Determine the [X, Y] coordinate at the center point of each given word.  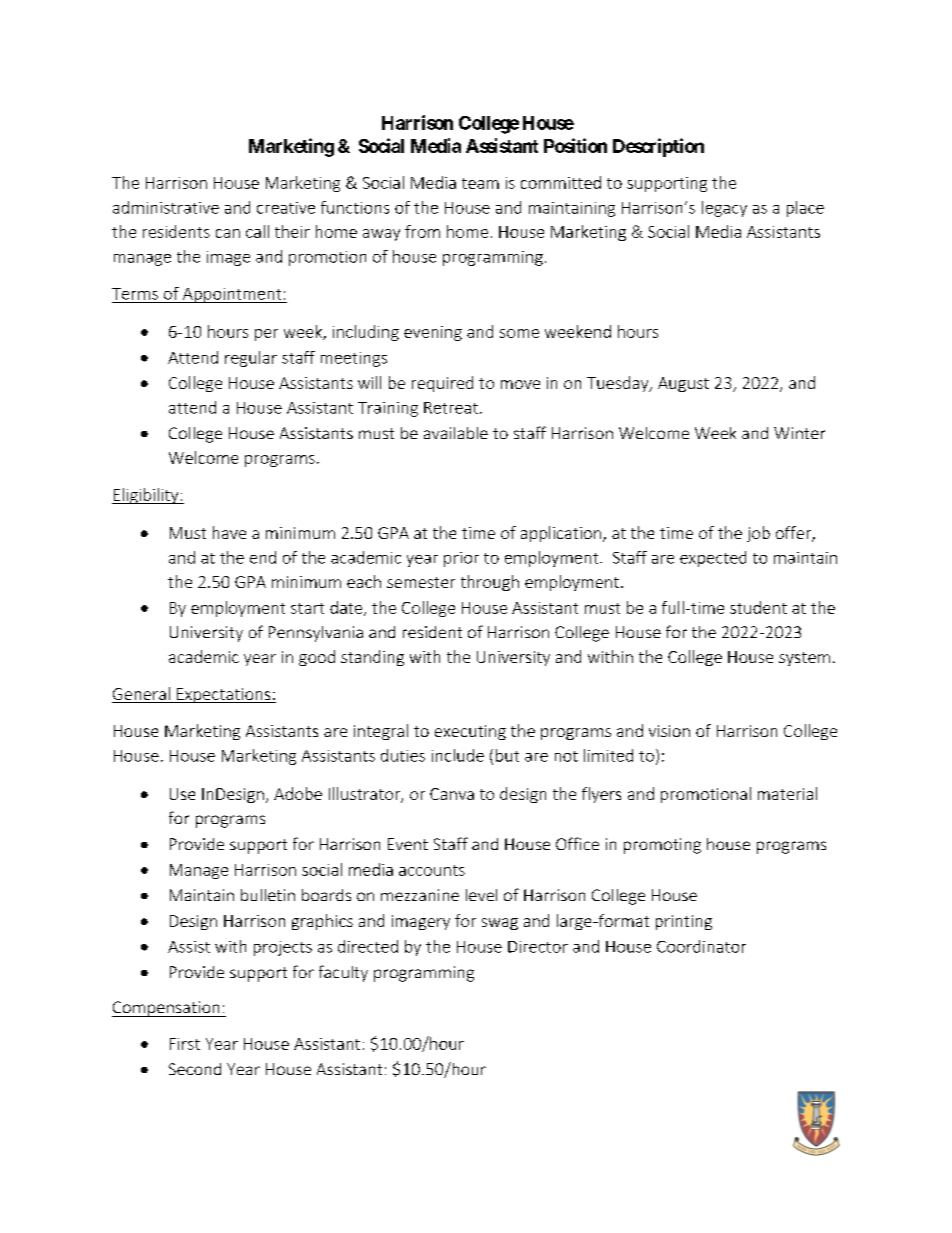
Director [538, 947]
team [480, 183]
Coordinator [701, 946]
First [185, 1044]
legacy [724, 209]
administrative [166, 207]
